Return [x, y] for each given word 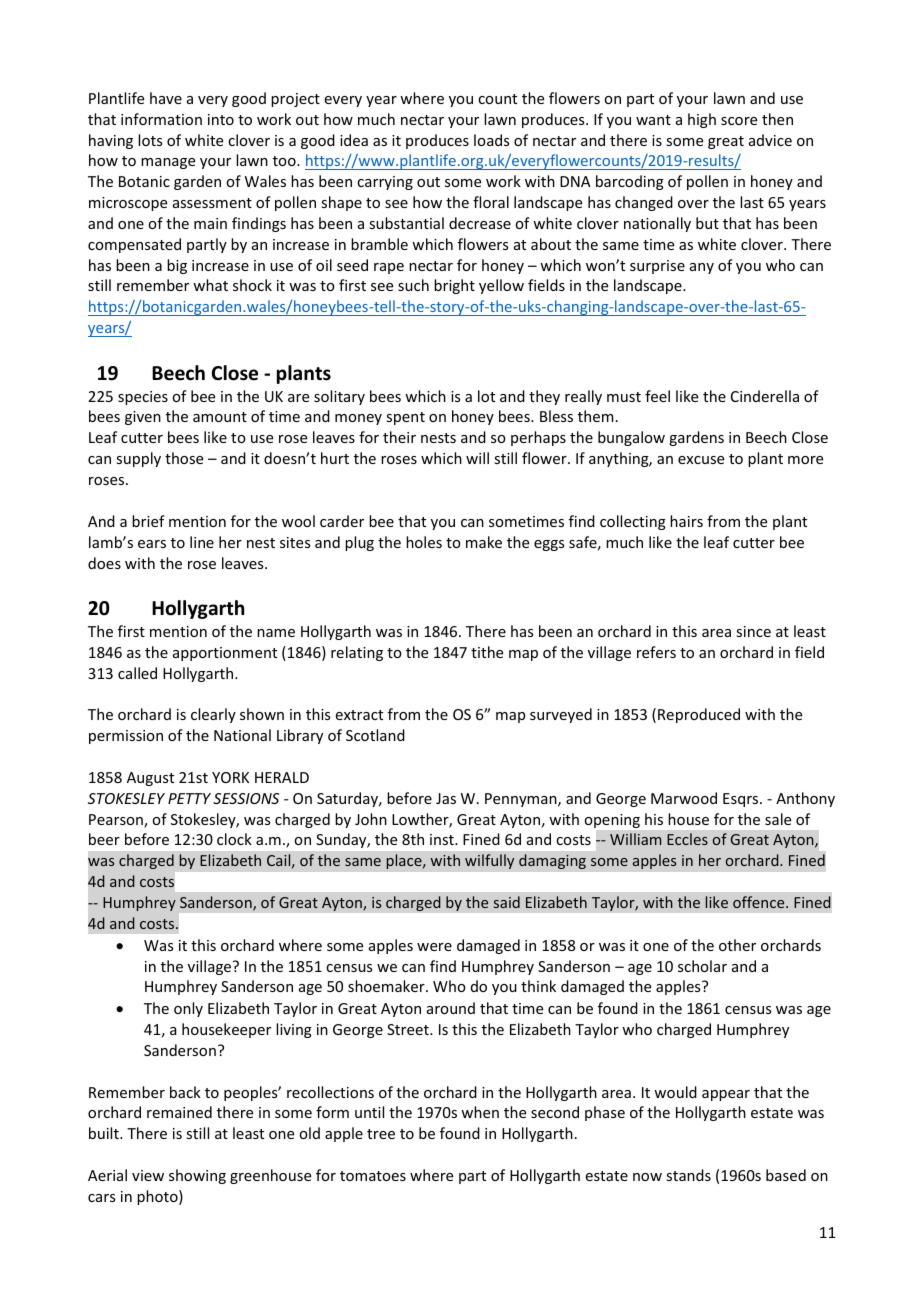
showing [197, 1176]
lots [150, 140]
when [480, 1112]
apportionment [225, 654]
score [739, 121]
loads [491, 140]
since [753, 631]
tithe [487, 652]
